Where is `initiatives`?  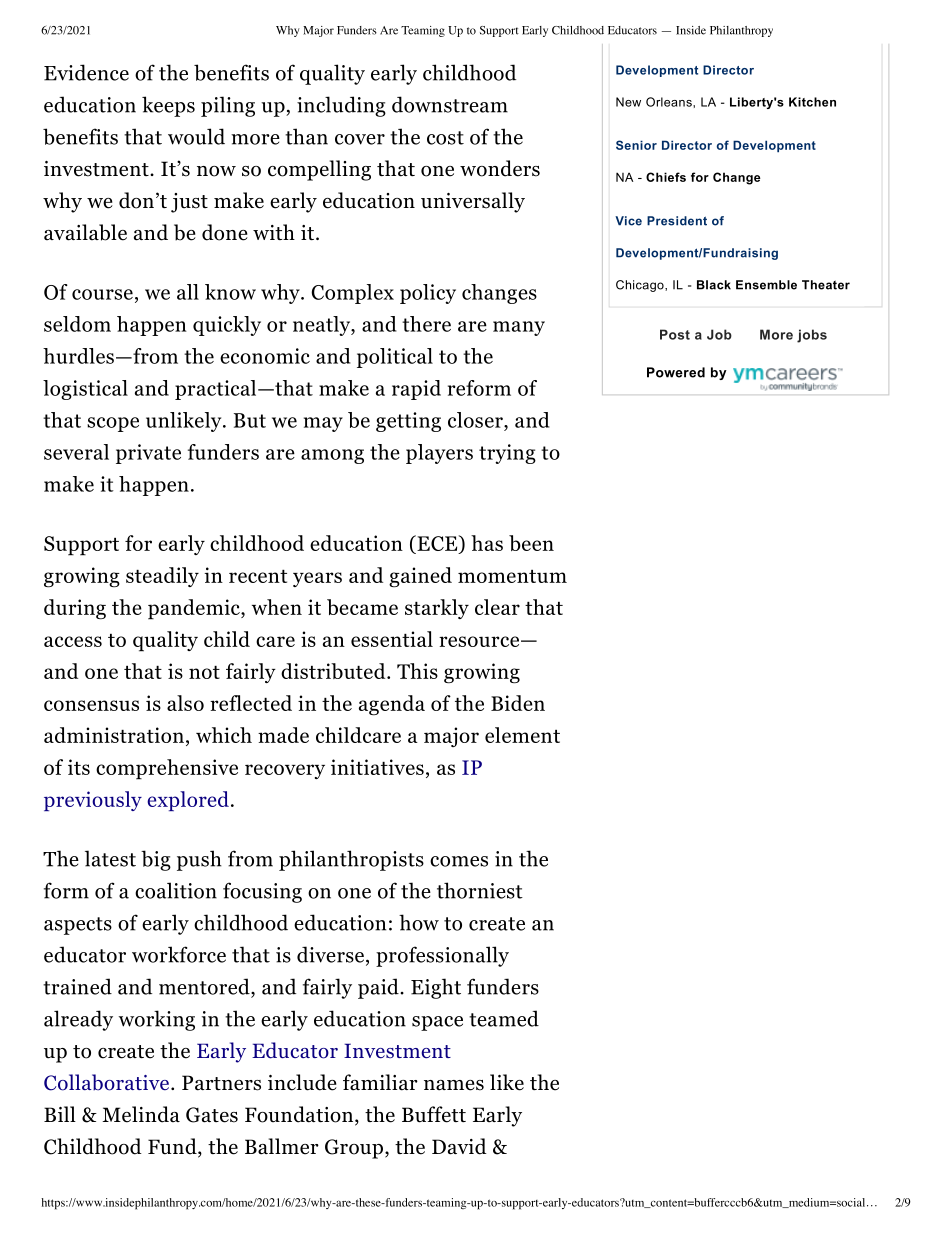 initiatives is located at coordinates (377, 767).
